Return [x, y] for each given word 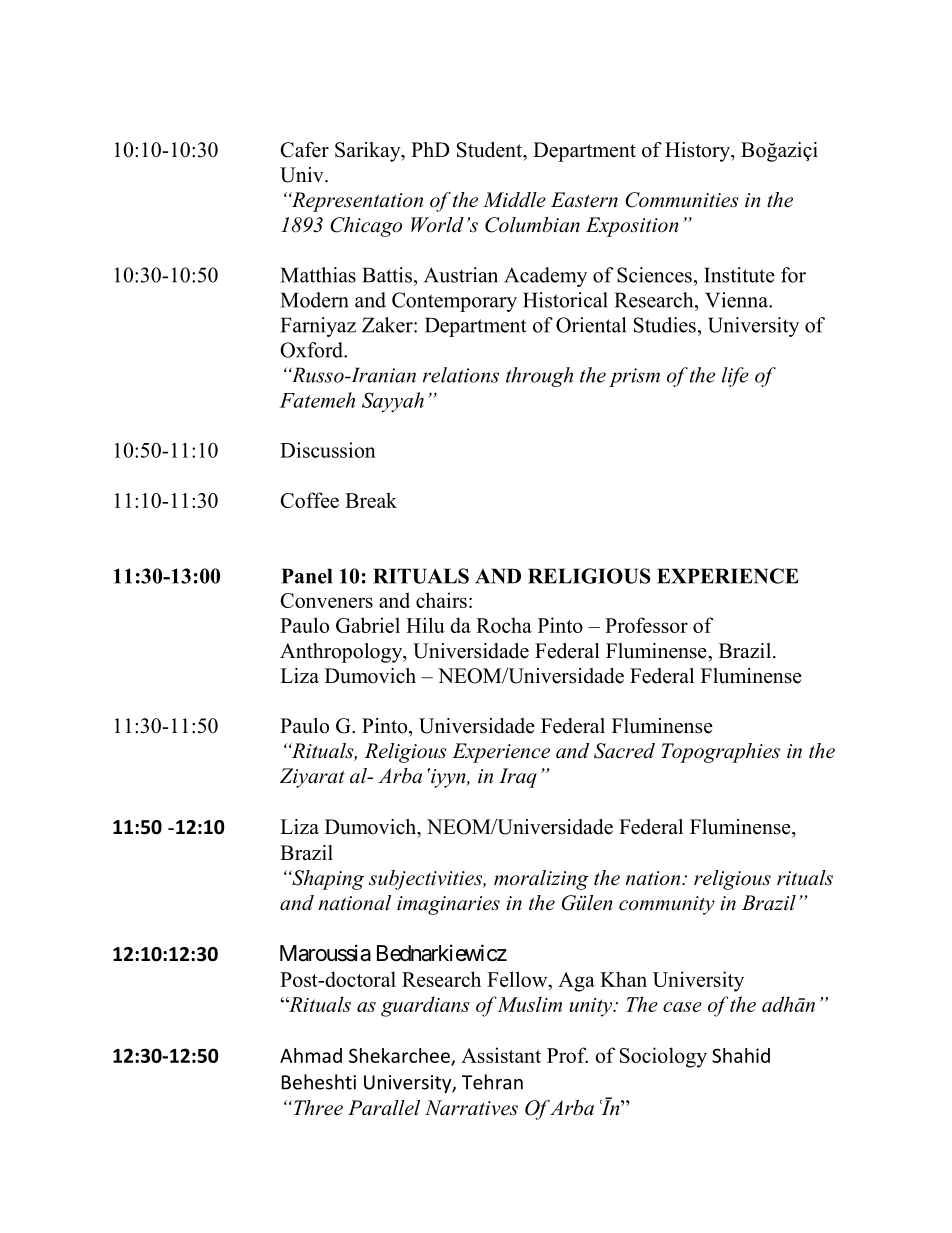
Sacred [624, 751]
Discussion [328, 450]
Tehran [492, 1082]
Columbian [532, 225]
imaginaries [448, 905]
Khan [623, 979]
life [735, 377]
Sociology [663, 1057]
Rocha [504, 625]
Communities [682, 200]
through [539, 377]
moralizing [541, 880]
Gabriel [368, 625]
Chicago [366, 227]
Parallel [384, 1108]
